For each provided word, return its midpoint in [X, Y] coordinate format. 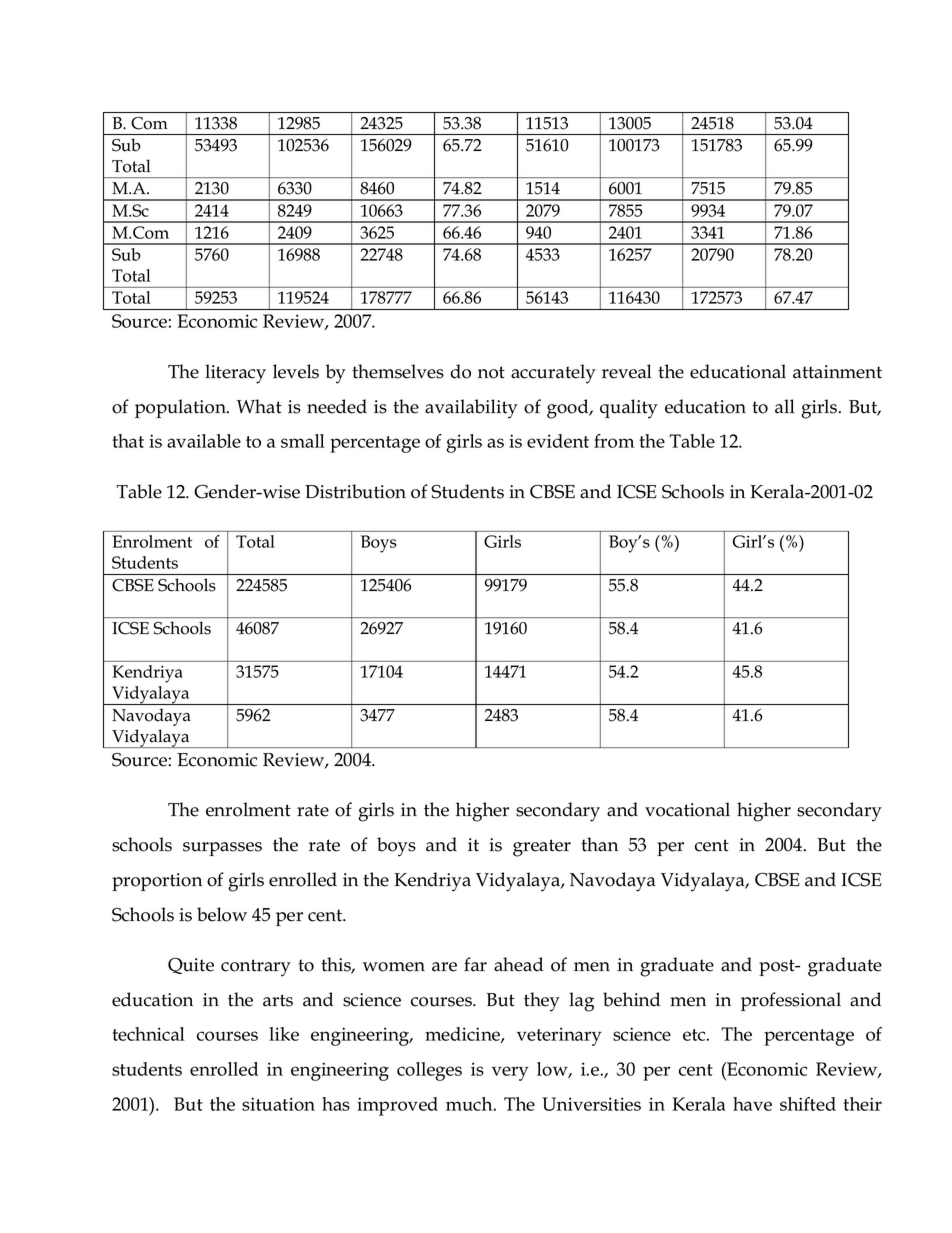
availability [471, 409]
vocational [687, 809]
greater [542, 848]
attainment [837, 372]
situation [278, 1104]
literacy [235, 374]
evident [558, 441]
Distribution [355, 491]
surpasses [222, 849]
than [599, 844]
